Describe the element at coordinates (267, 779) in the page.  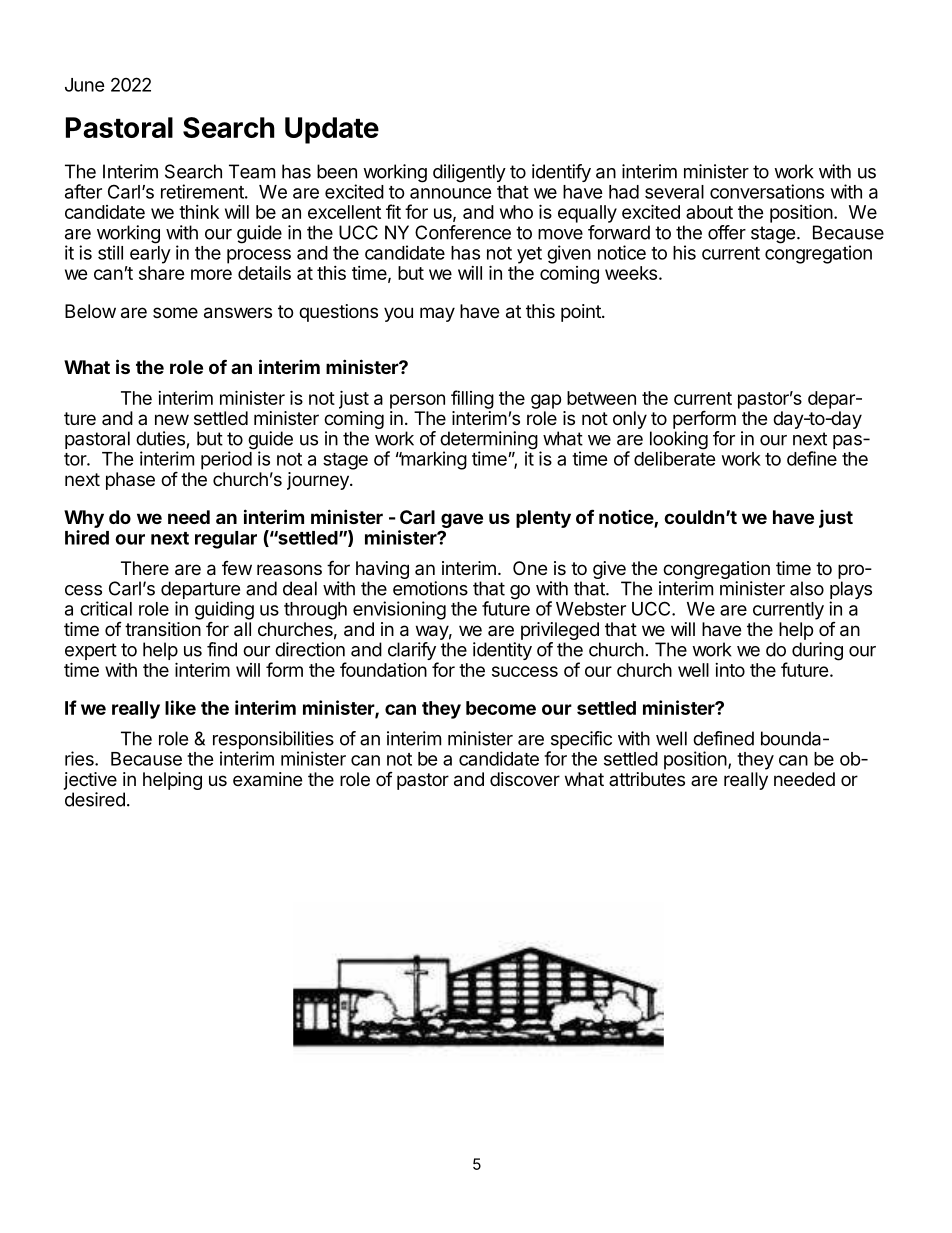
I see `examine` at that location.
